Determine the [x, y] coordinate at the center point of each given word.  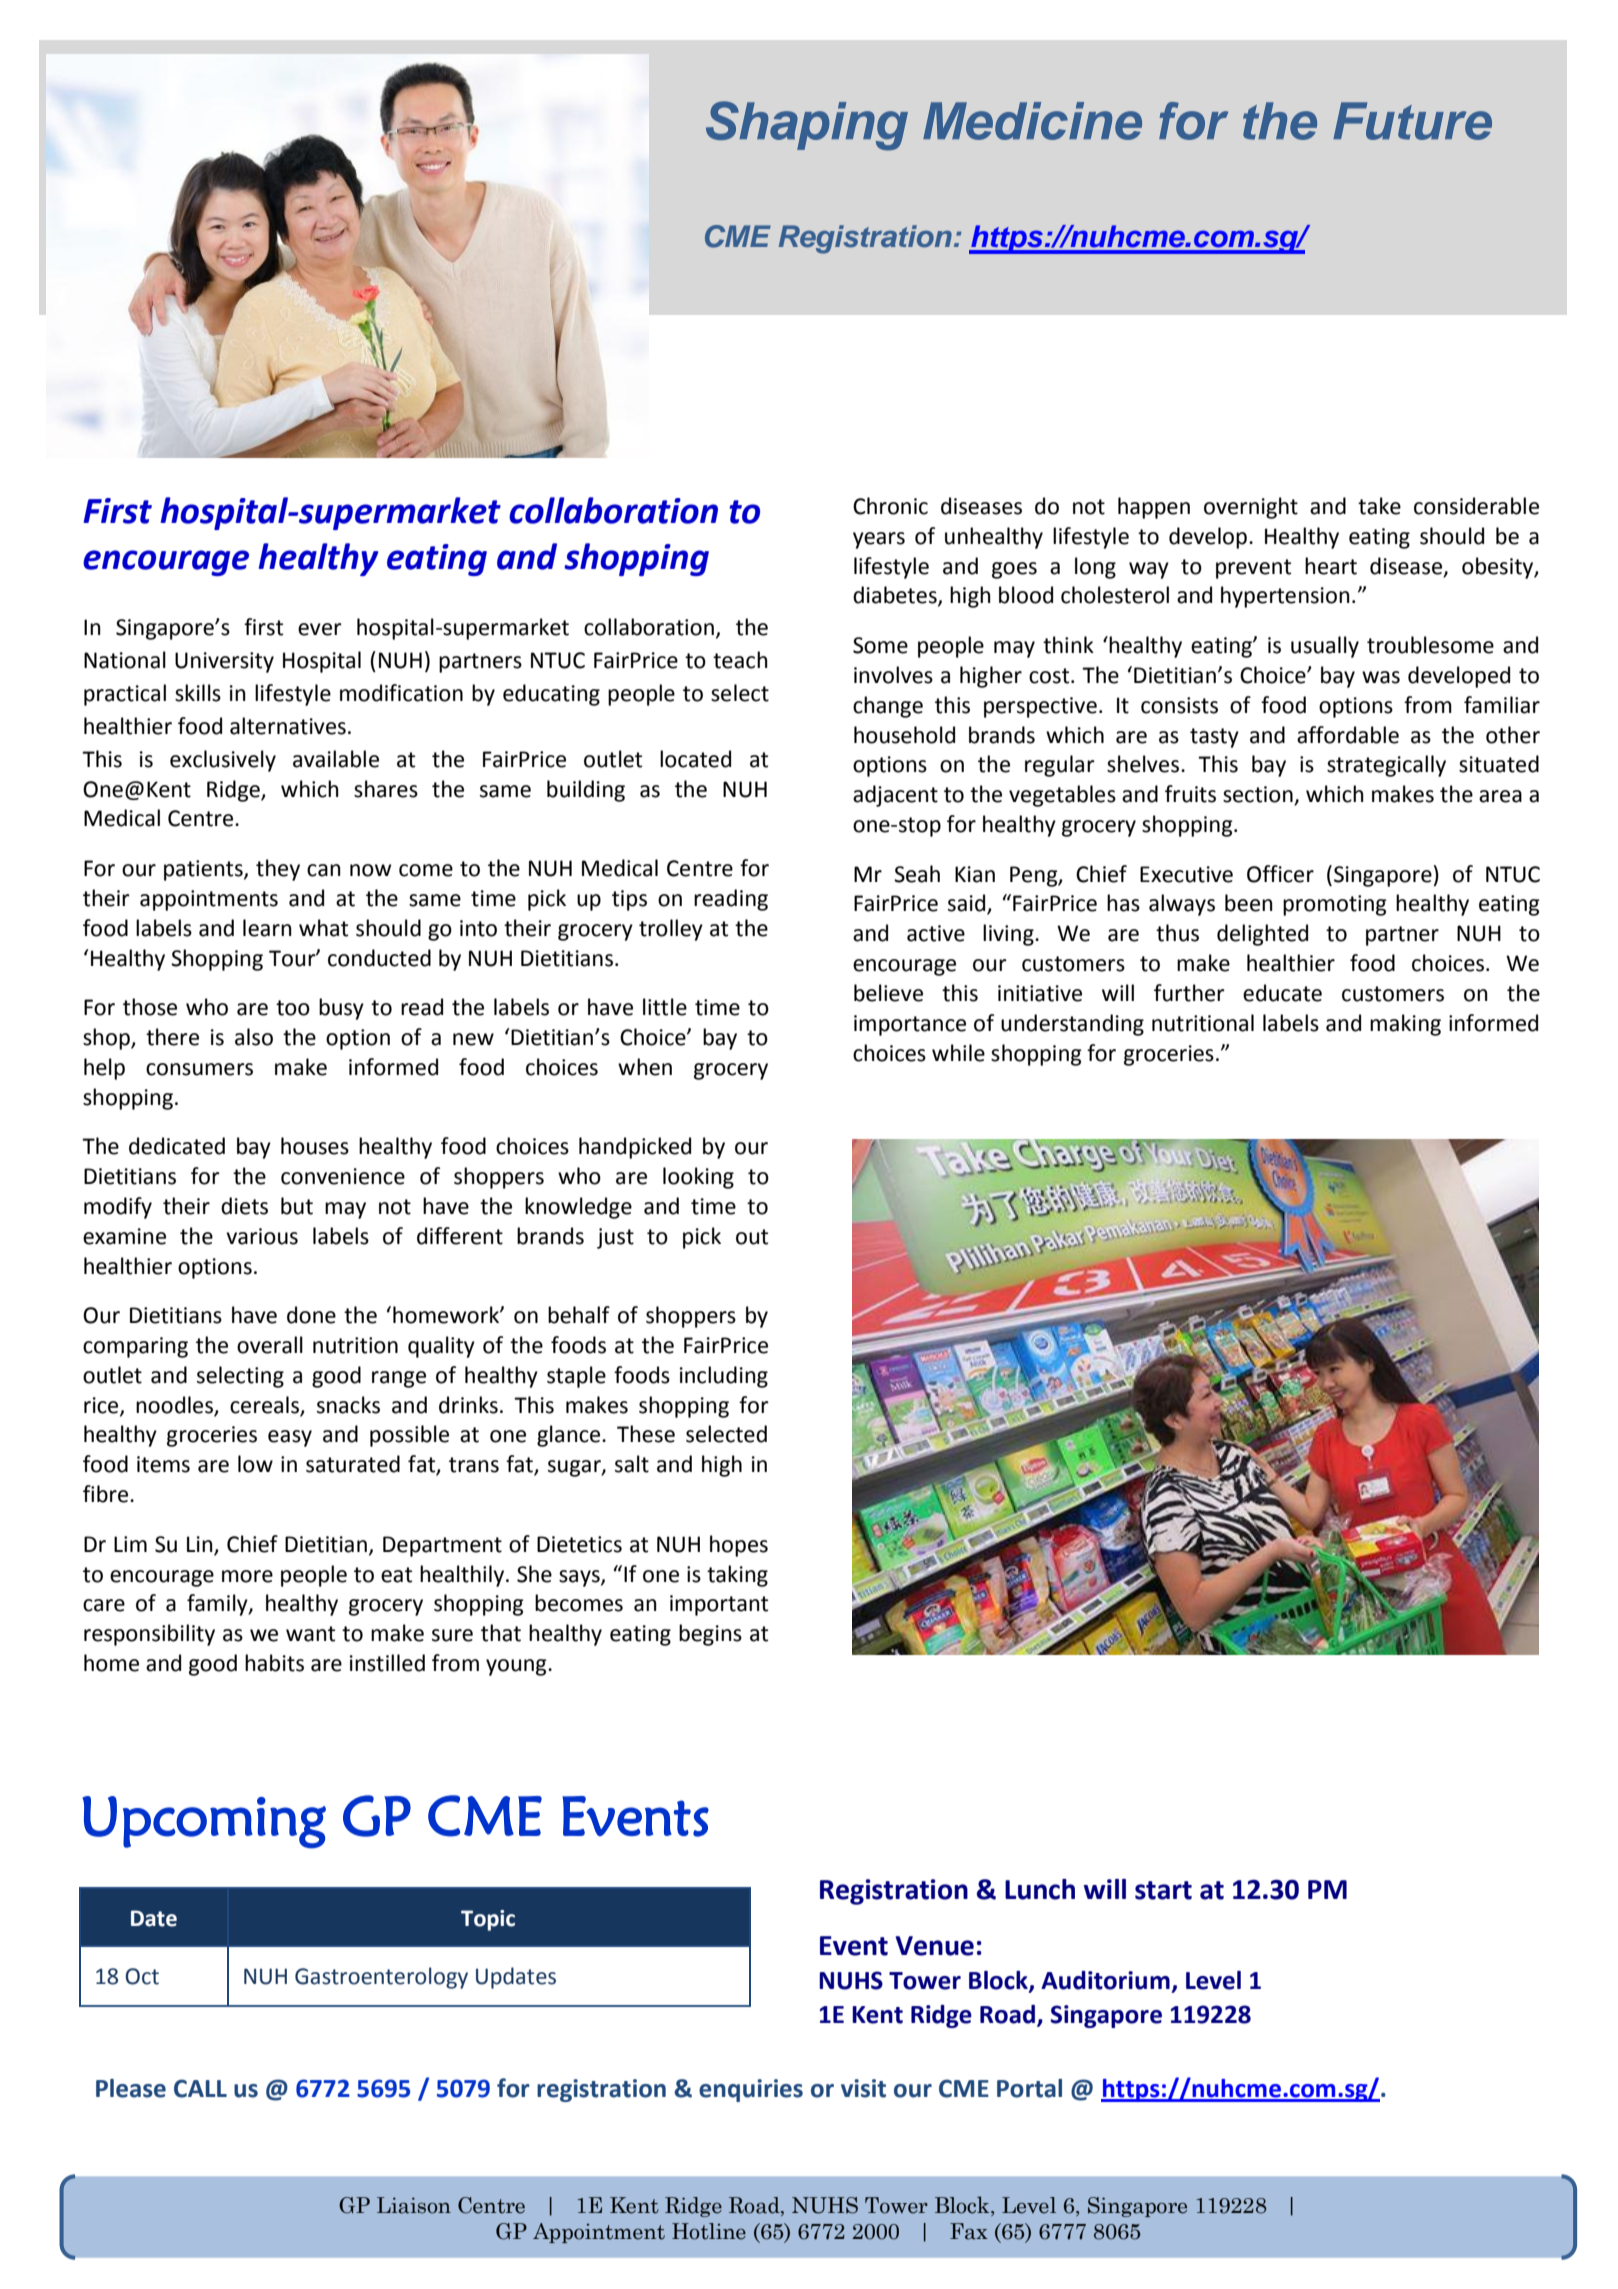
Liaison [414, 2205]
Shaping [807, 126]
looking [698, 1178]
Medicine [1032, 121]
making [1405, 1025]
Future [1412, 121]
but [297, 1206]
